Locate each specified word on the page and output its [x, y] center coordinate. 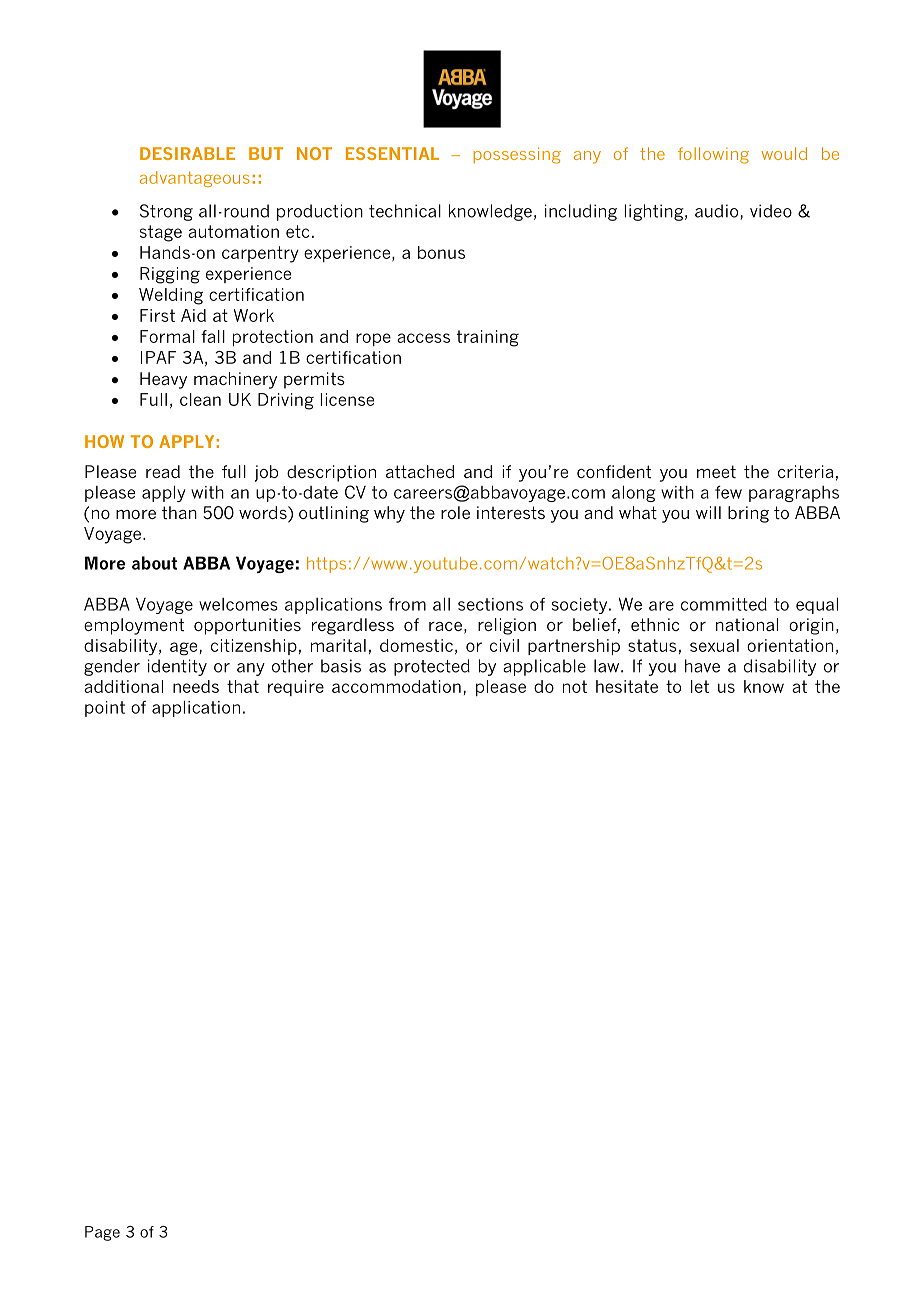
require [296, 688]
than [179, 512]
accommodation [396, 686]
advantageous [195, 179]
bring [748, 514]
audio [718, 212]
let [700, 686]
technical [405, 211]
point [105, 709]
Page [102, 1233]
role [455, 512]
